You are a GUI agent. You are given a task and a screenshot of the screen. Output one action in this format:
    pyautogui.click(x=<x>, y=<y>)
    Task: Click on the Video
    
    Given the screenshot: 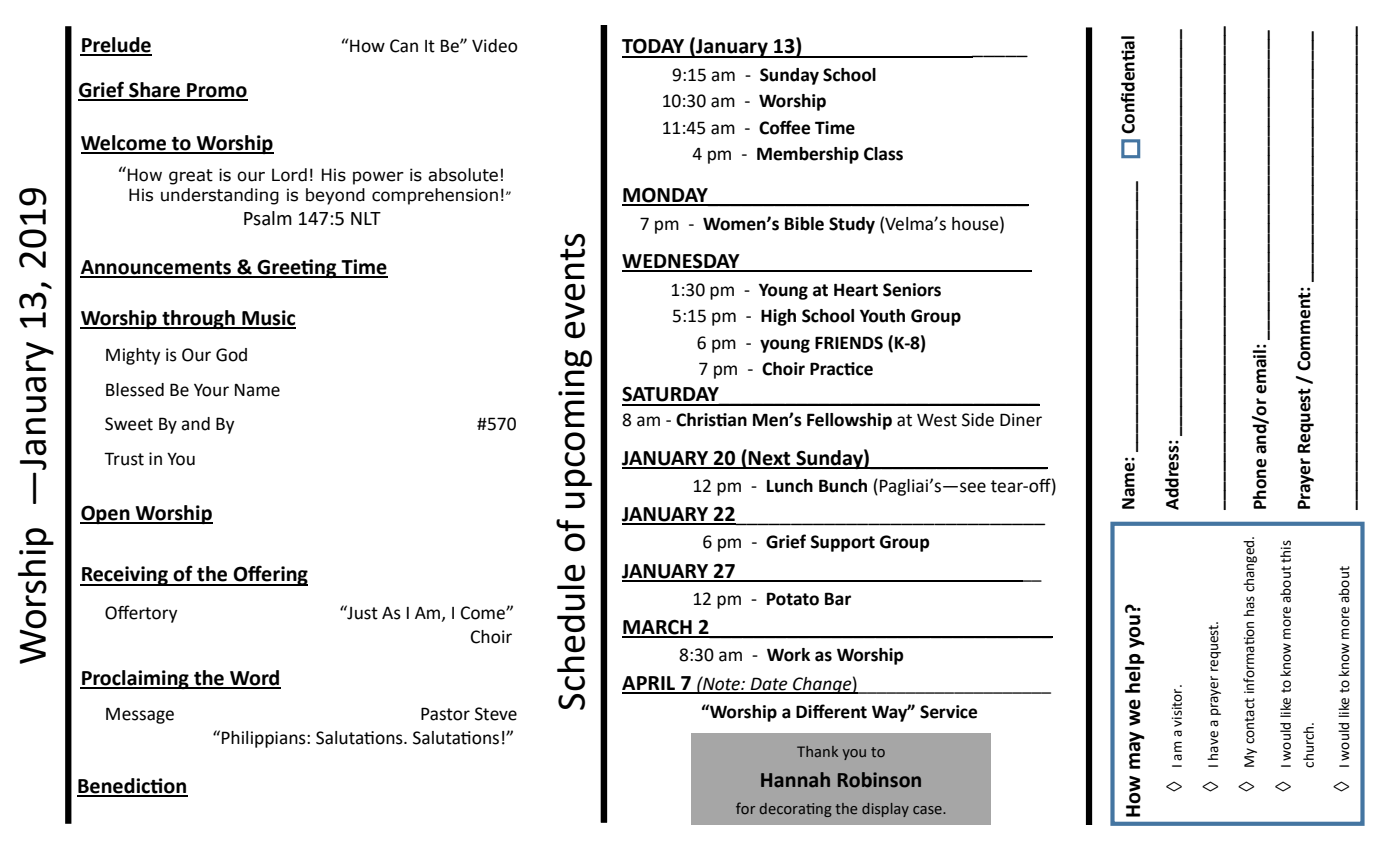 What is the action you would take?
    pyautogui.click(x=495, y=46)
